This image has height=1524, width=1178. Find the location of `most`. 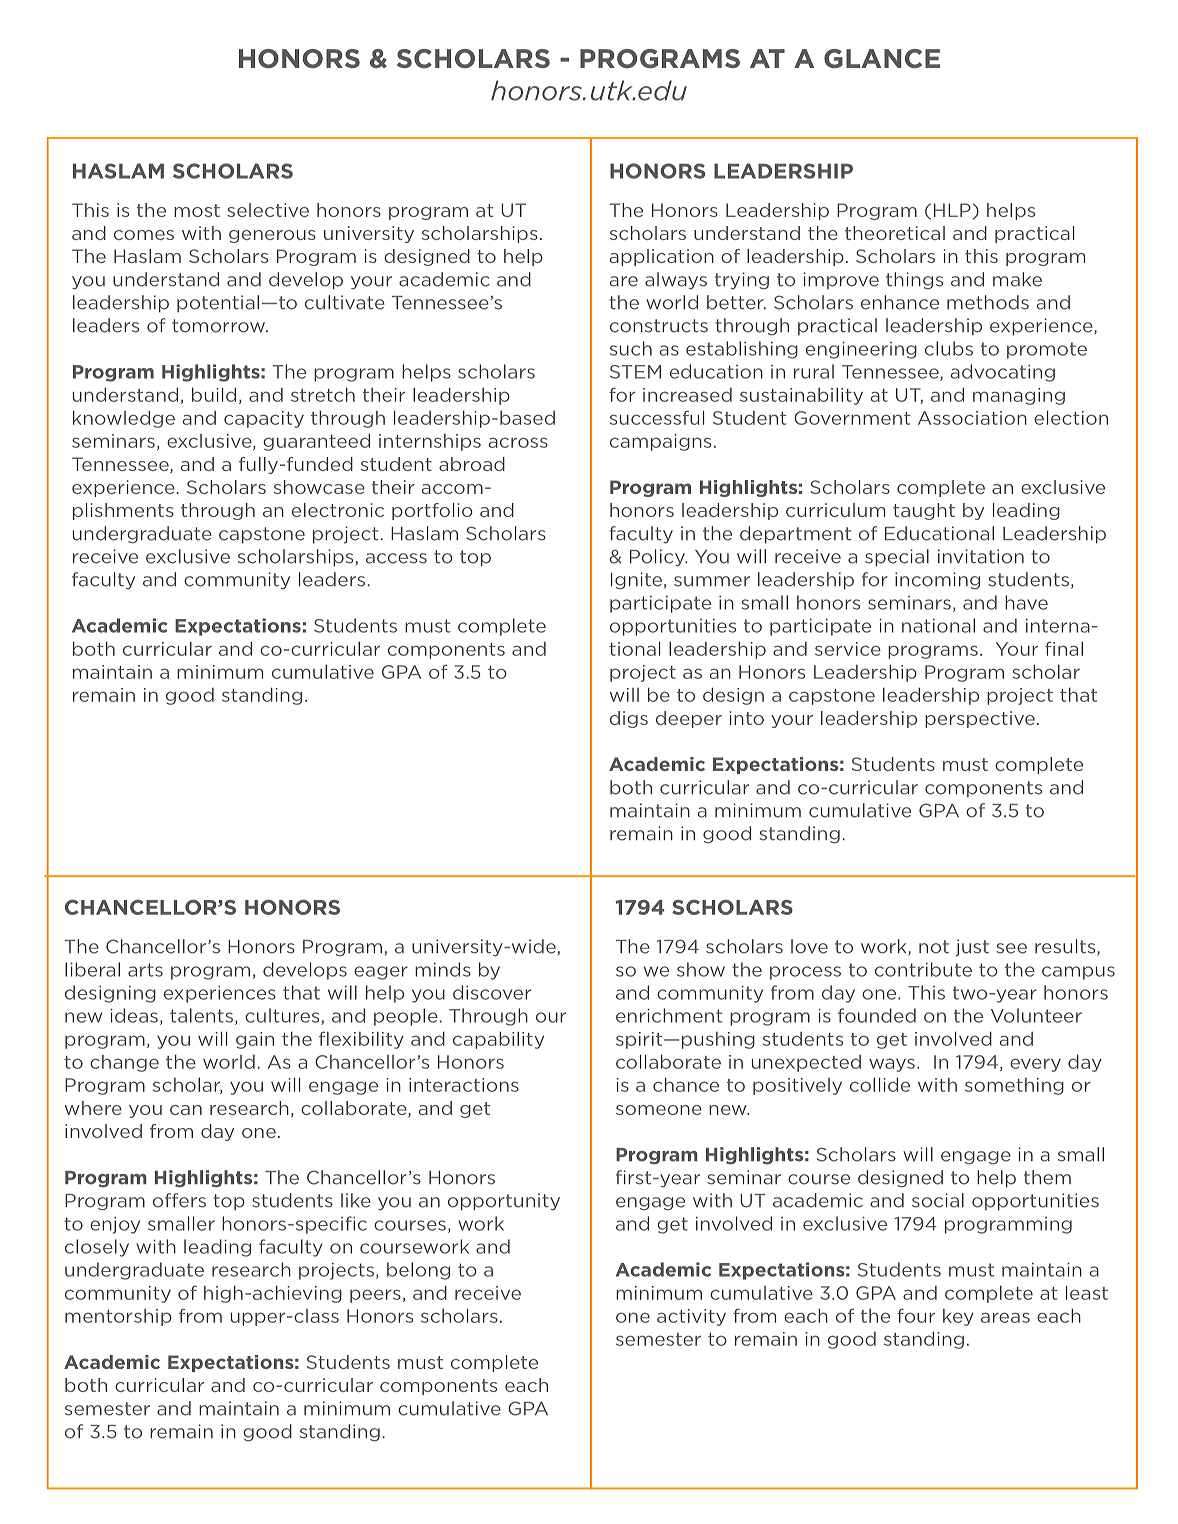

most is located at coordinates (197, 210).
